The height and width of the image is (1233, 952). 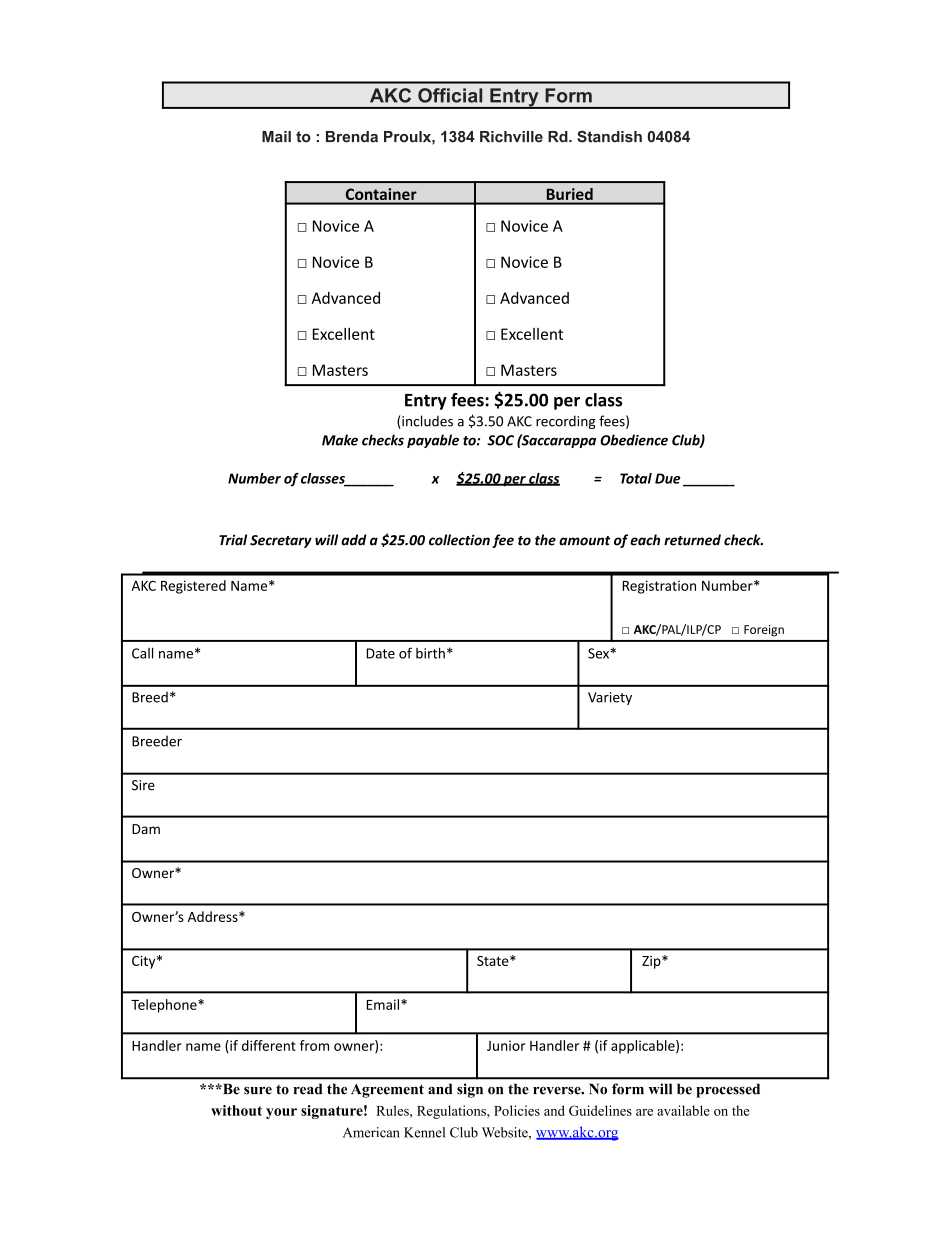 I want to click on Kennel, so click(x=424, y=1132).
